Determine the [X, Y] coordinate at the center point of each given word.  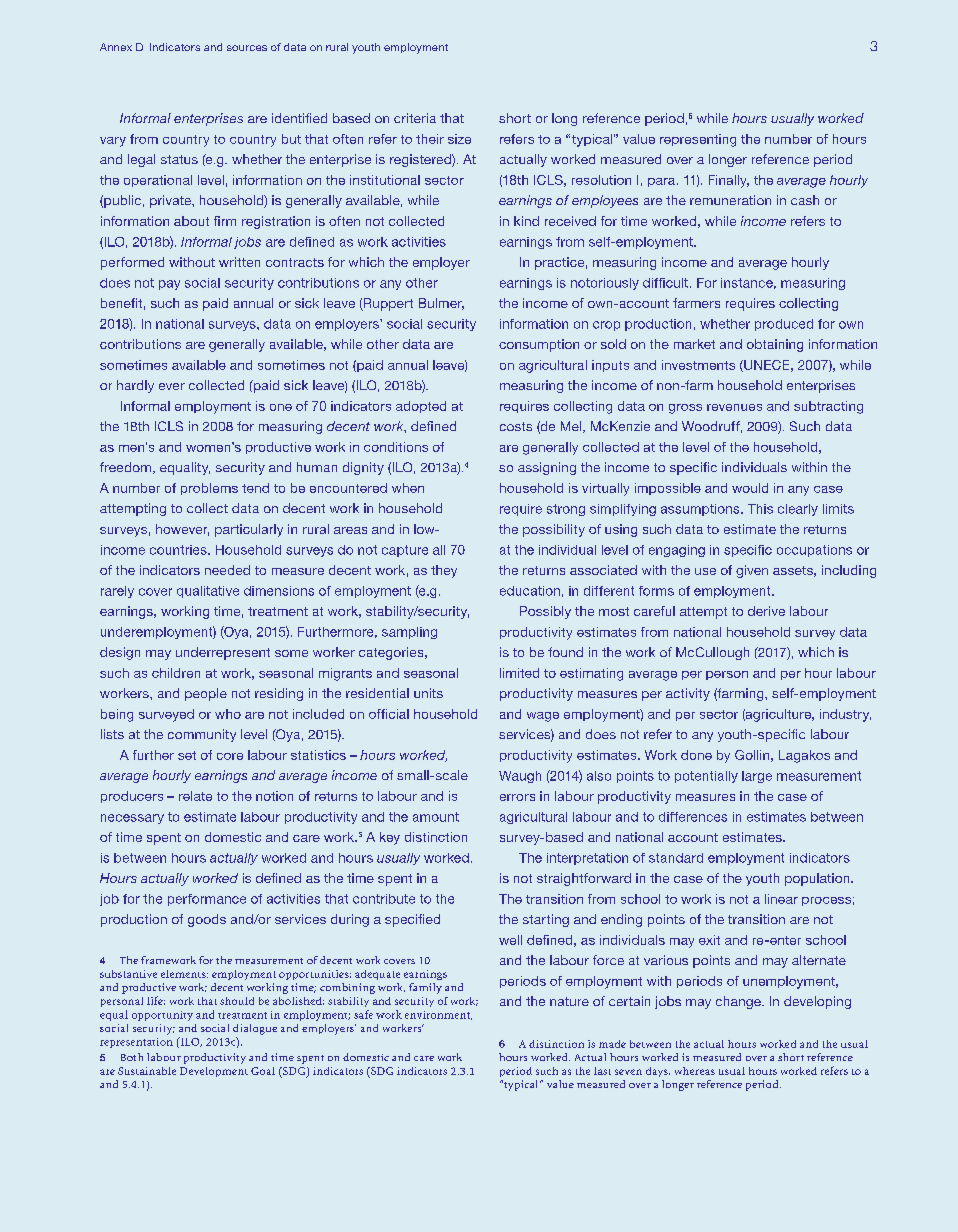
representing [698, 140]
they [444, 571]
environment [438, 1015]
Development [214, 1072]
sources [247, 48]
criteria [415, 118]
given [752, 571]
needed [227, 570]
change [739, 1002]
